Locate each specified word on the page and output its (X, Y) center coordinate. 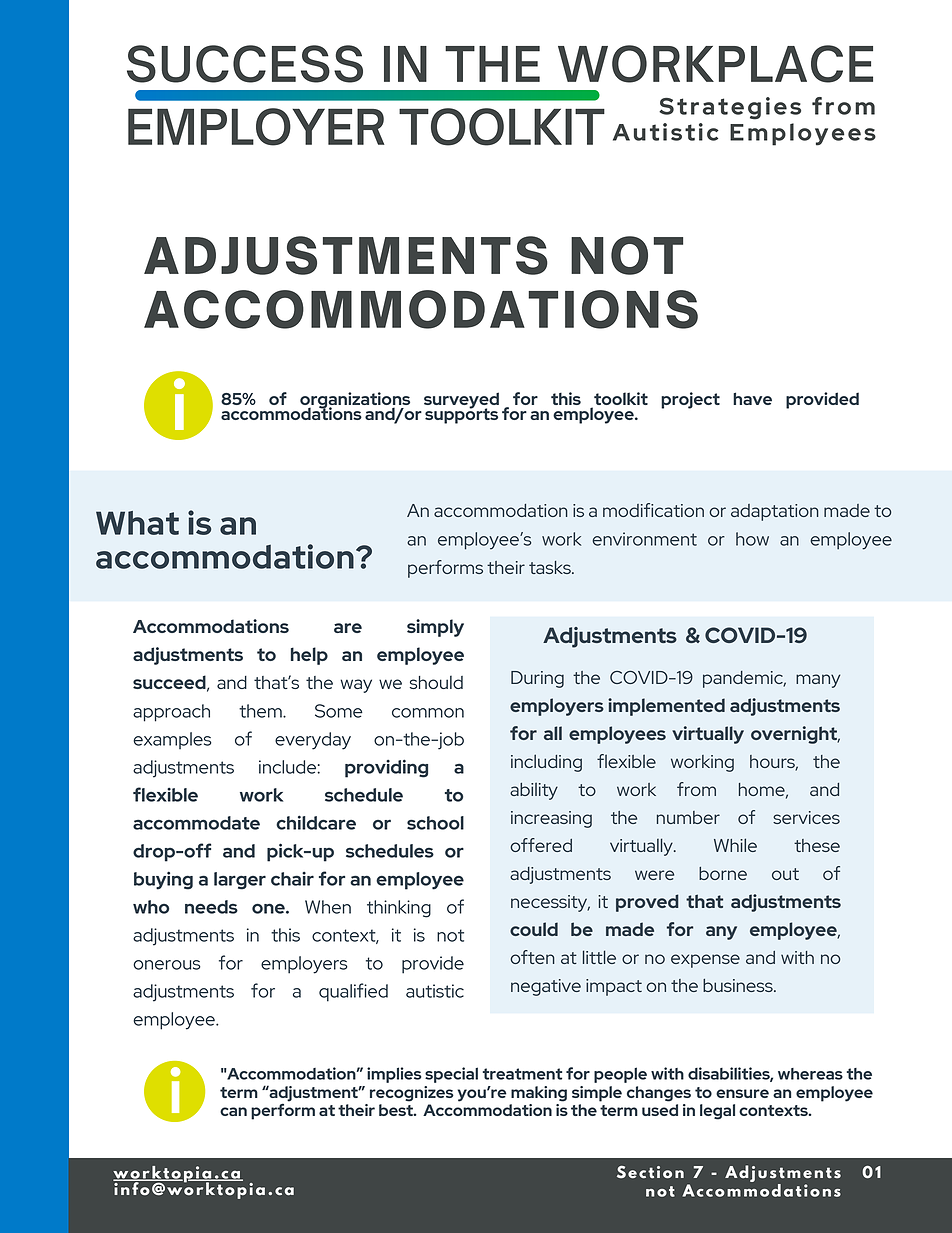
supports (461, 415)
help (309, 656)
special (451, 1075)
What (137, 523)
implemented (666, 707)
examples (172, 740)
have (752, 398)
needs (211, 907)
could (534, 929)
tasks (551, 567)
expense (705, 961)
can (233, 1111)
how (752, 539)
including (546, 763)
